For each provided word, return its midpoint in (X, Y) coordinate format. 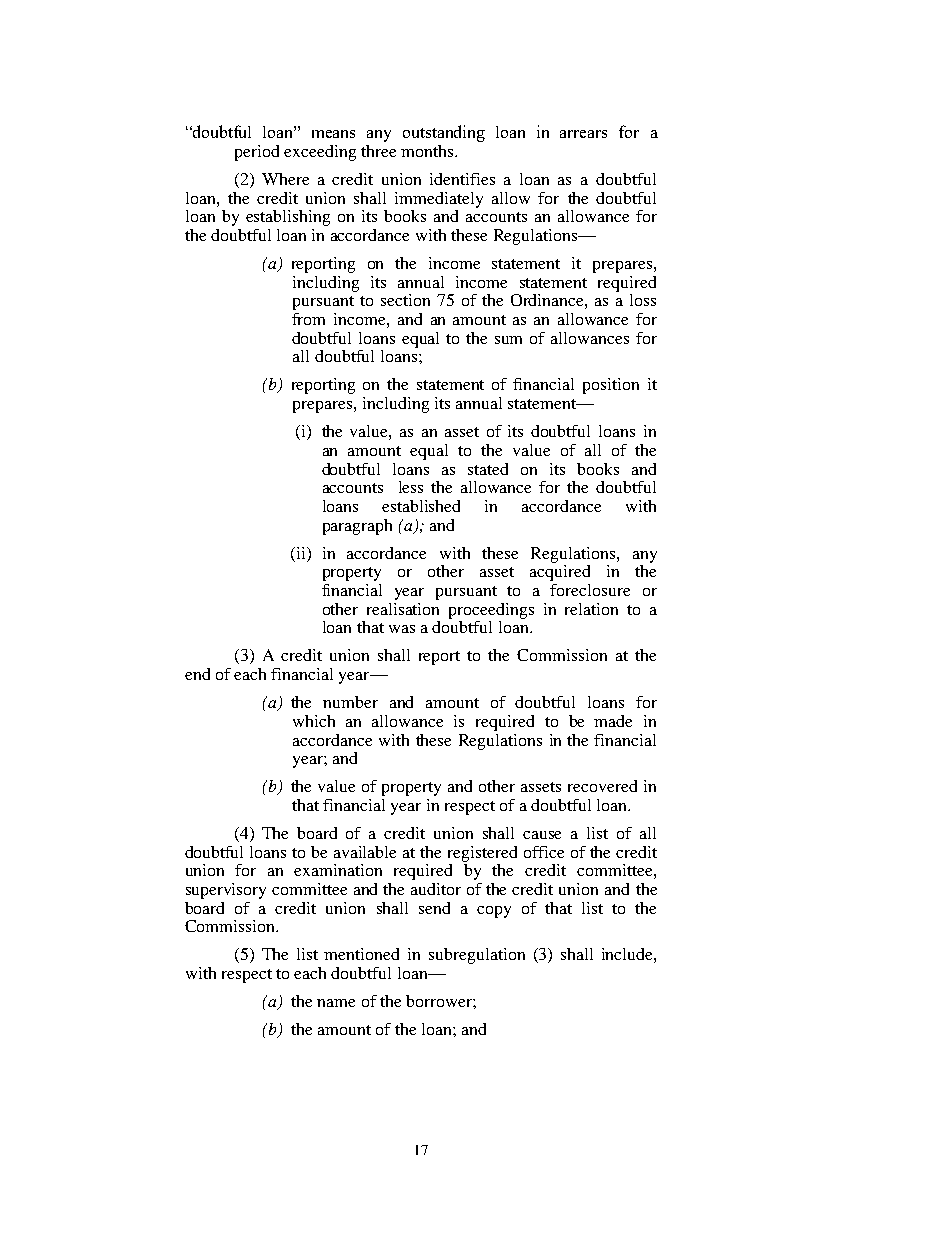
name (336, 1003)
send (434, 908)
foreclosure (590, 590)
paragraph (357, 527)
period (257, 153)
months (428, 151)
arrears (583, 134)
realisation (403, 609)
